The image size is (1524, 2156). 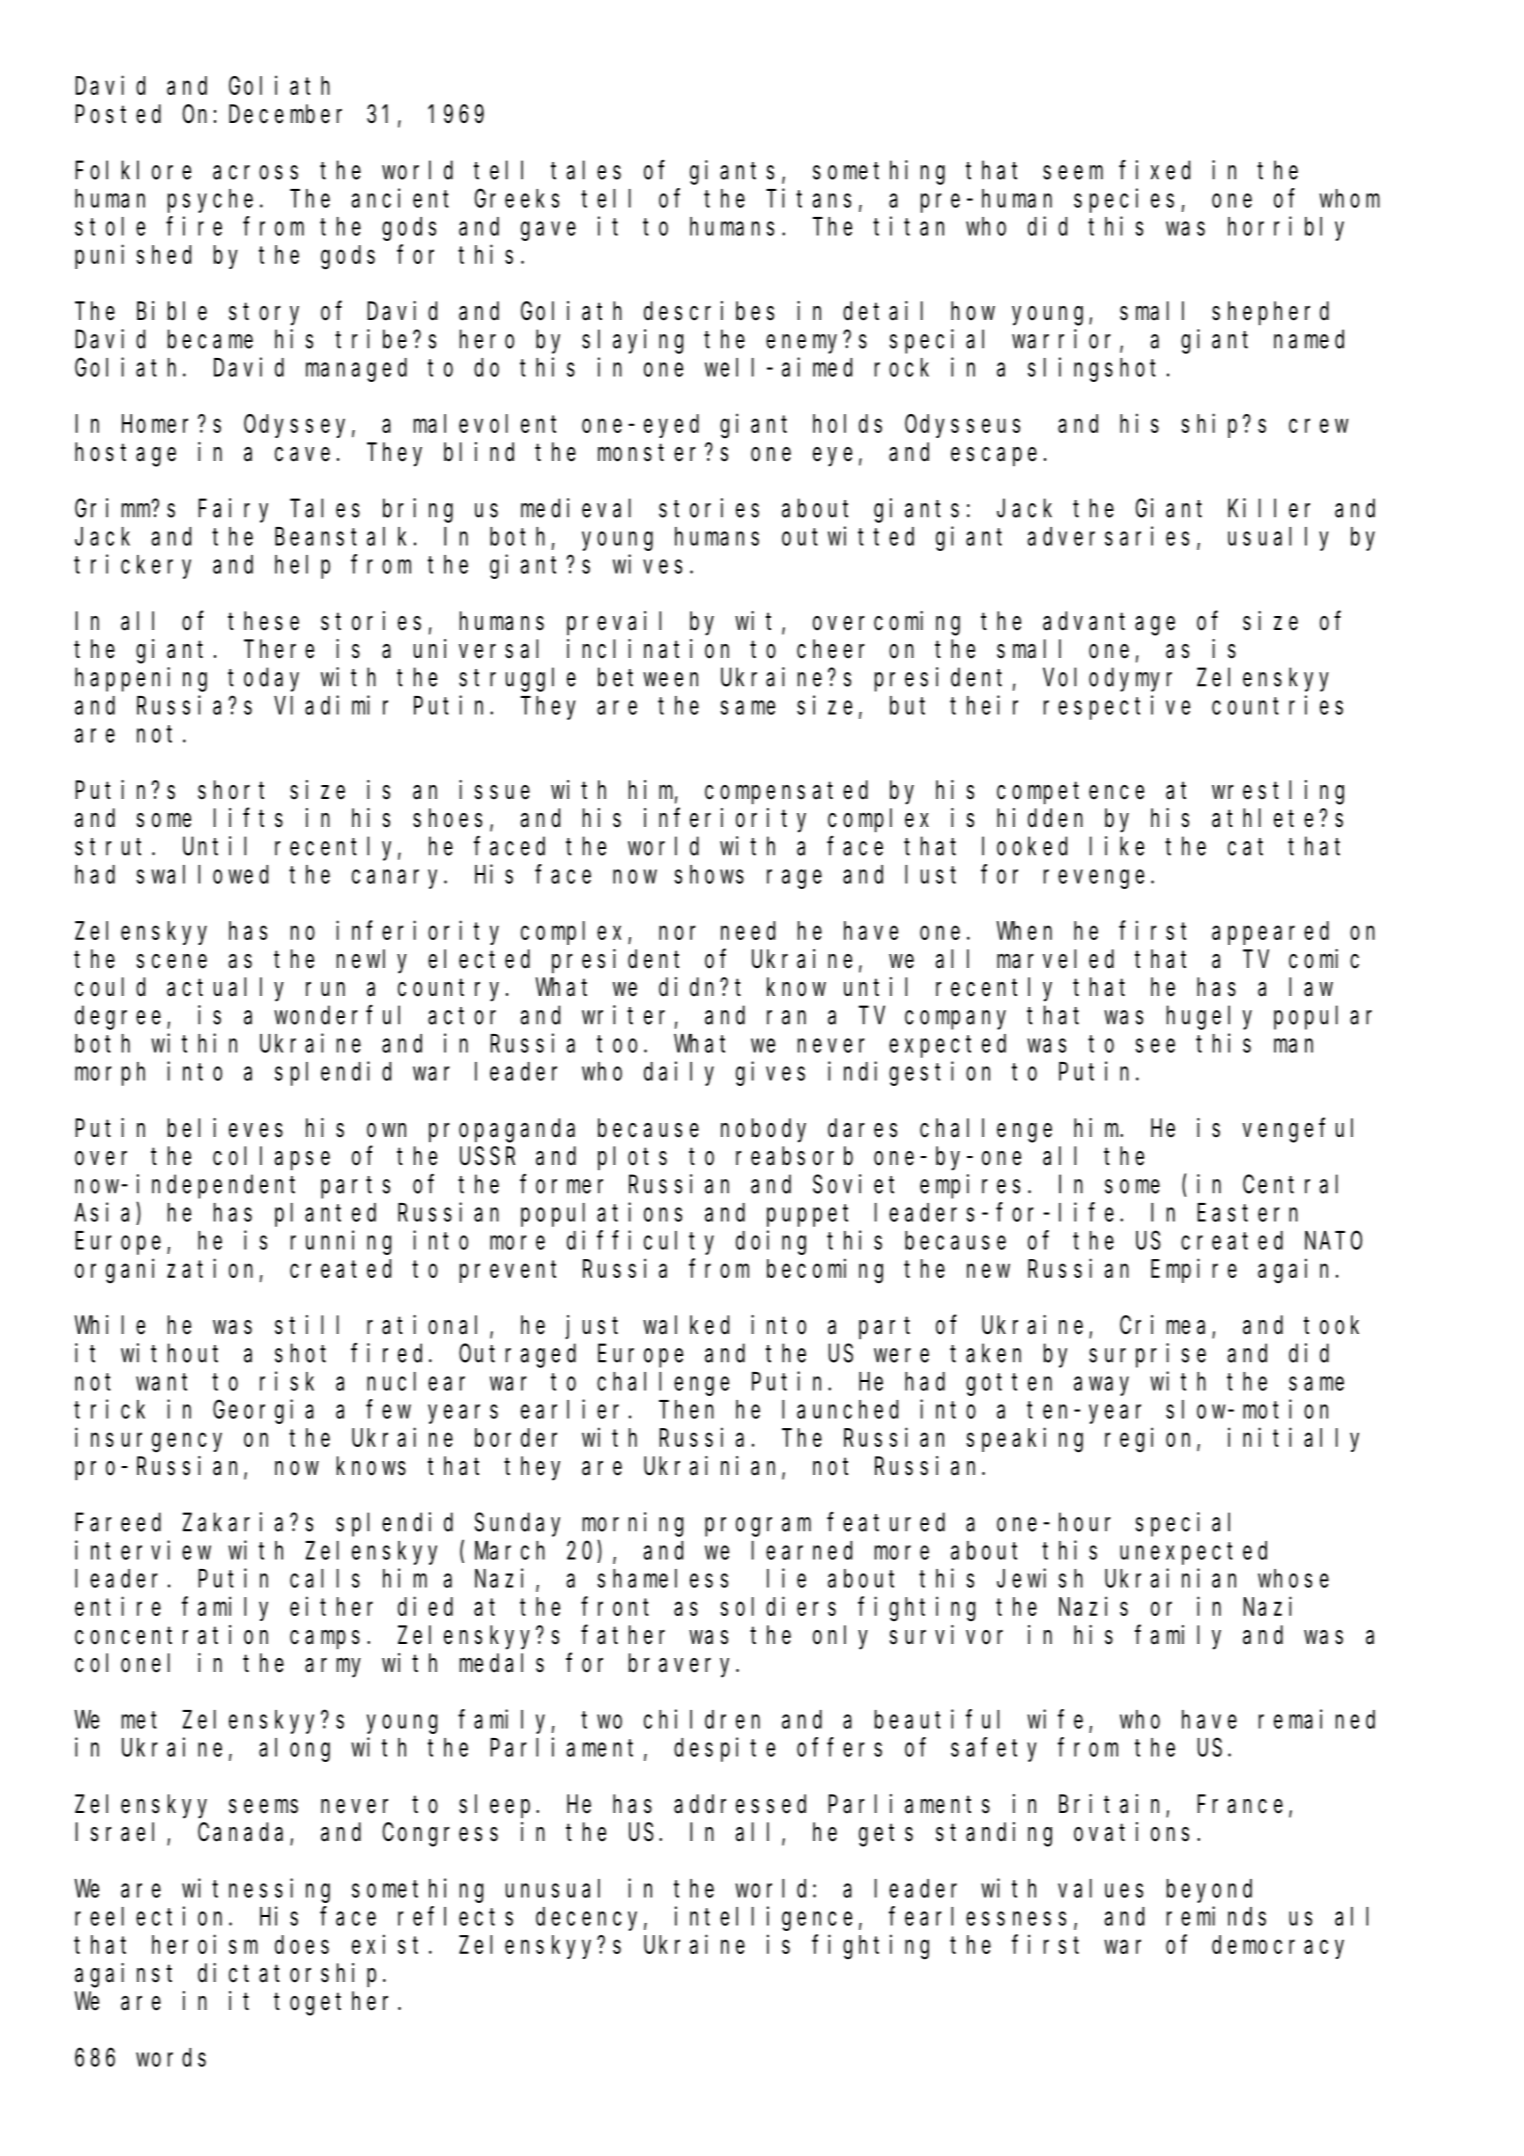 What do you see at coordinates (1278, 792) in the document?
I see `wrestling` at bounding box center [1278, 792].
